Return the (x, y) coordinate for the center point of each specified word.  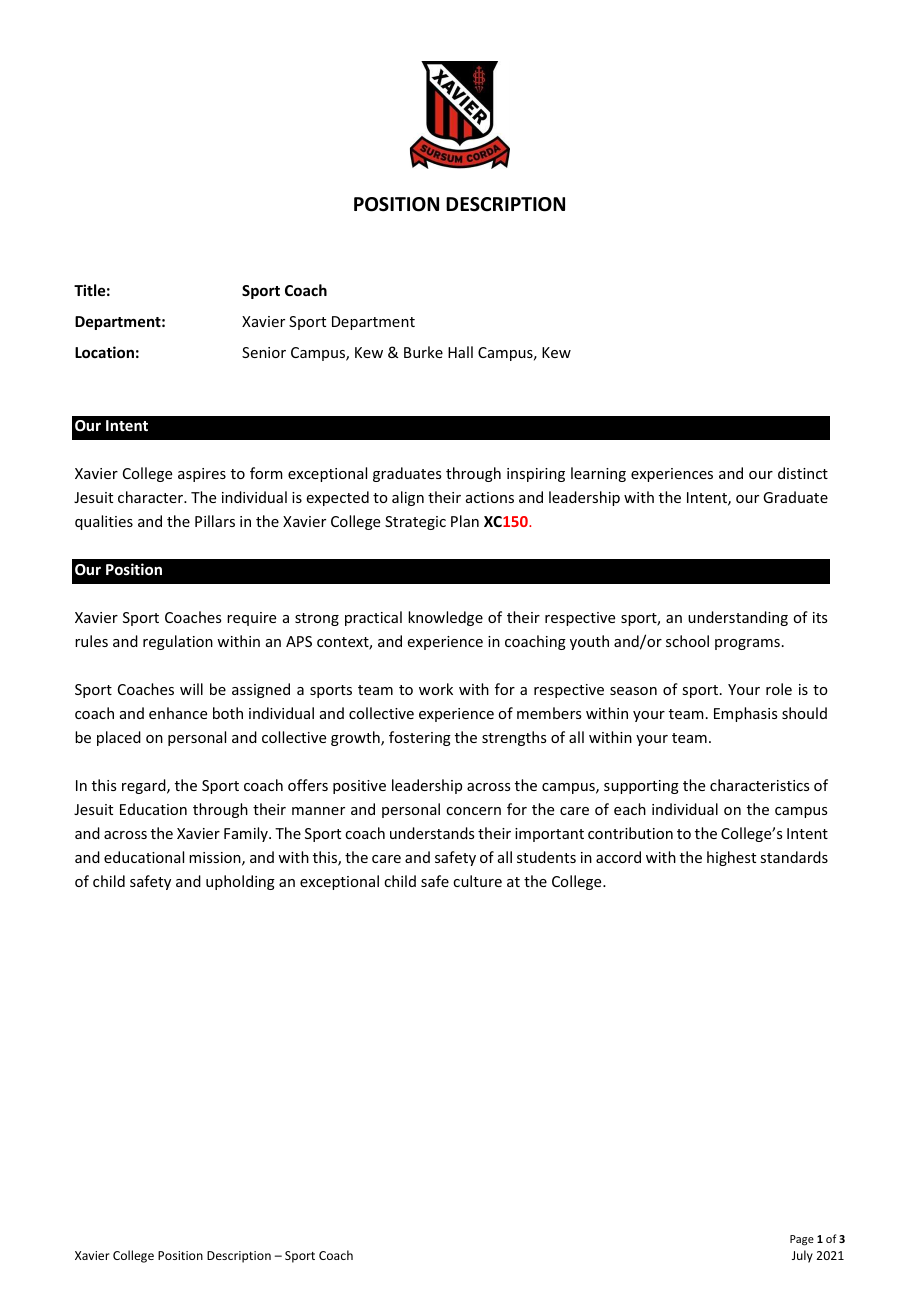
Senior (264, 352)
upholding (240, 882)
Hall (460, 352)
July (802, 1256)
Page (802, 1240)
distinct (803, 473)
